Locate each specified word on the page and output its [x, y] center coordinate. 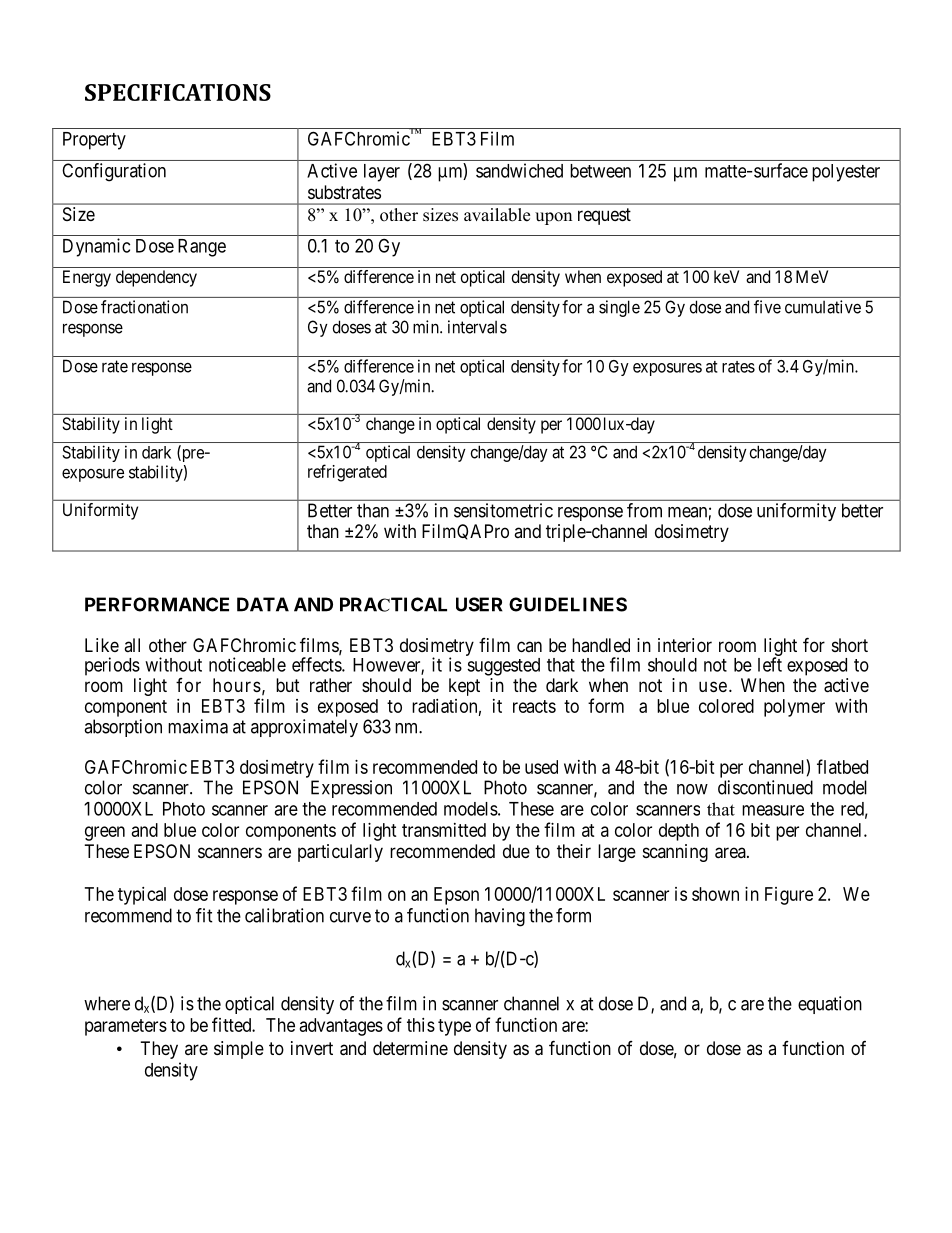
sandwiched [519, 170]
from [644, 510]
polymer [794, 708]
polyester [846, 173]
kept [464, 687]
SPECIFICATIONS [178, 92]
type [454, 1027]
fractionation [144, 307]
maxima [198, 726]
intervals [477, 327]
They [159, 1050]
